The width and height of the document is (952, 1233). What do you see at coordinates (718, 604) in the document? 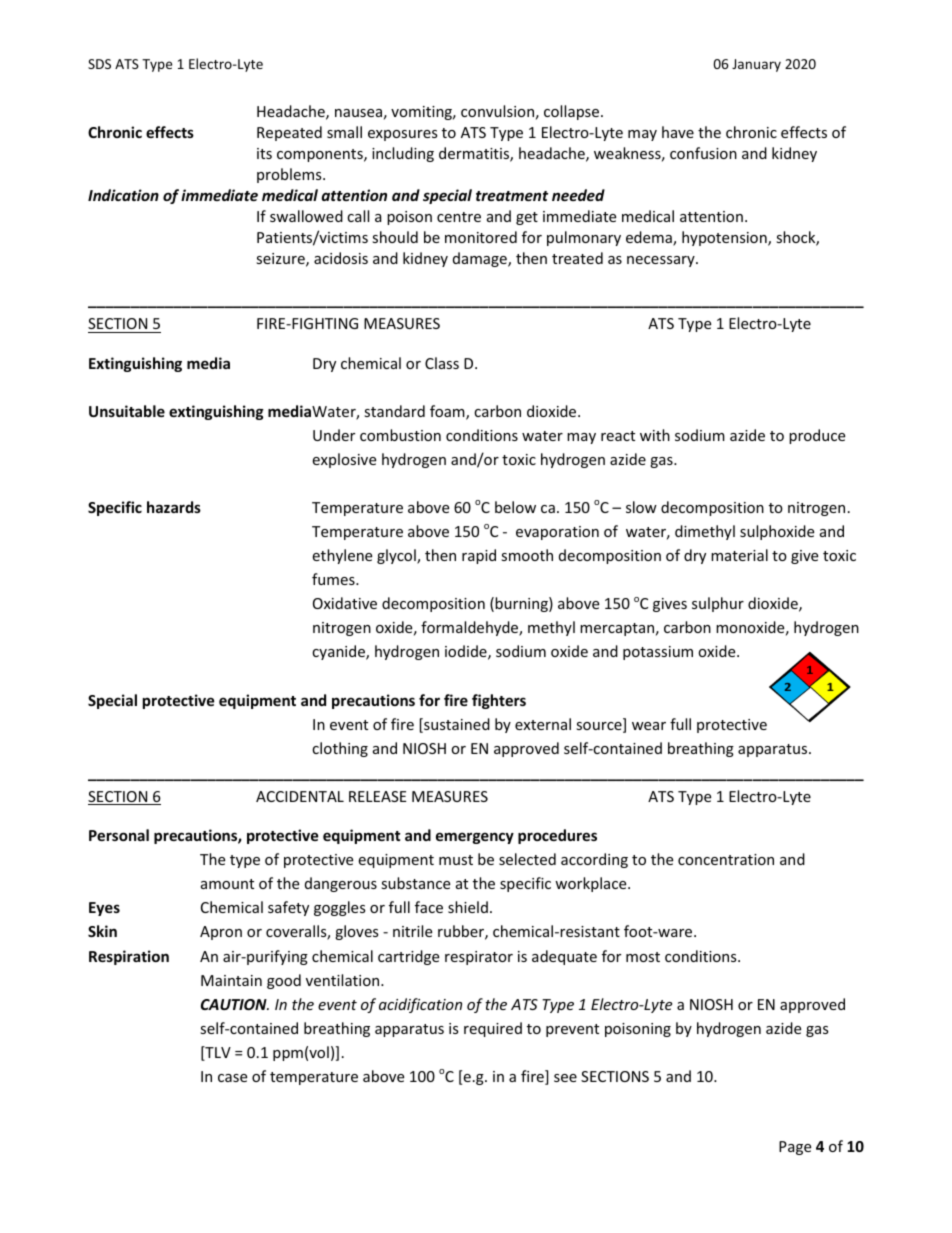
I see `sulphur` at bounding box center [718, 604].
